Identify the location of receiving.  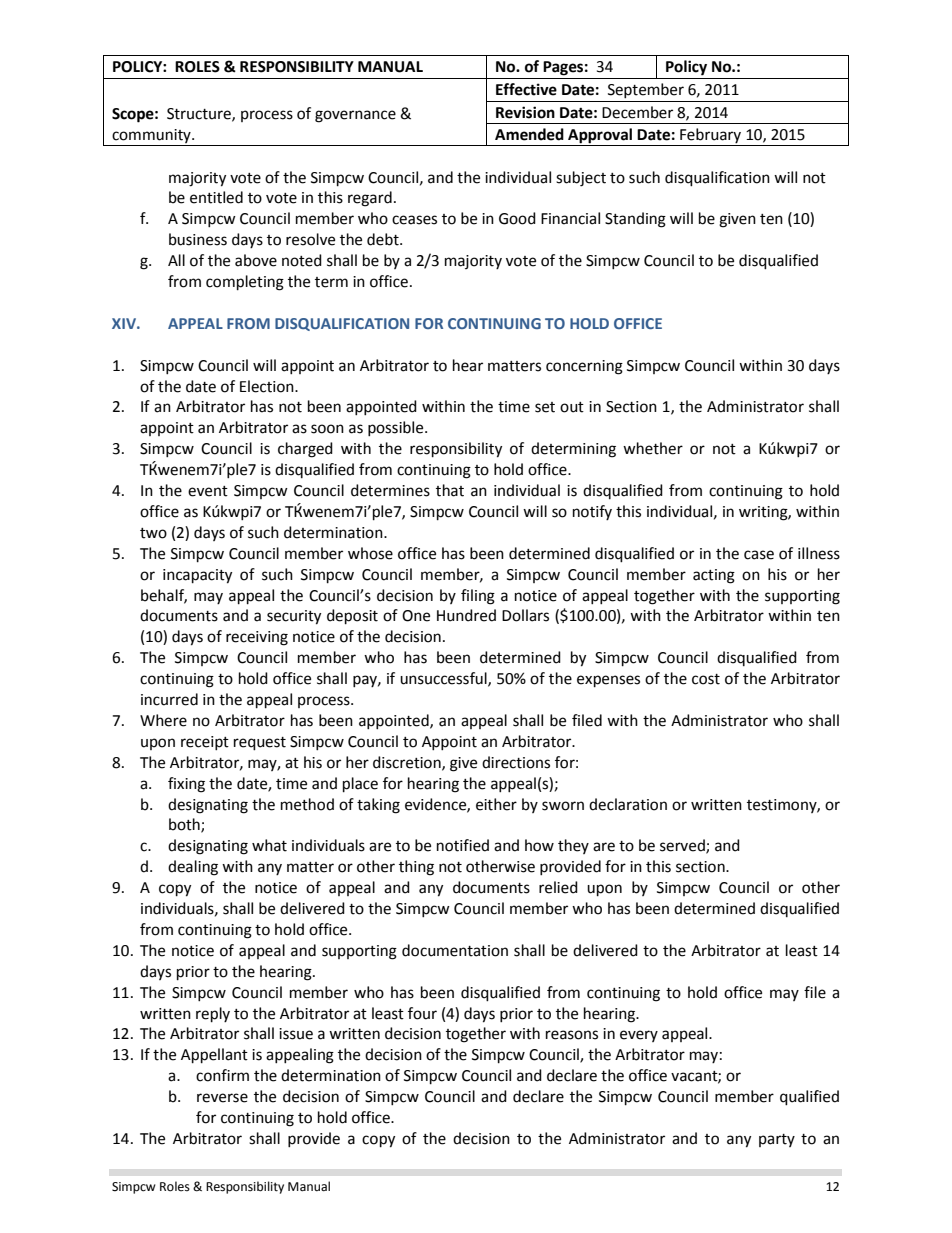
(257, 638).
